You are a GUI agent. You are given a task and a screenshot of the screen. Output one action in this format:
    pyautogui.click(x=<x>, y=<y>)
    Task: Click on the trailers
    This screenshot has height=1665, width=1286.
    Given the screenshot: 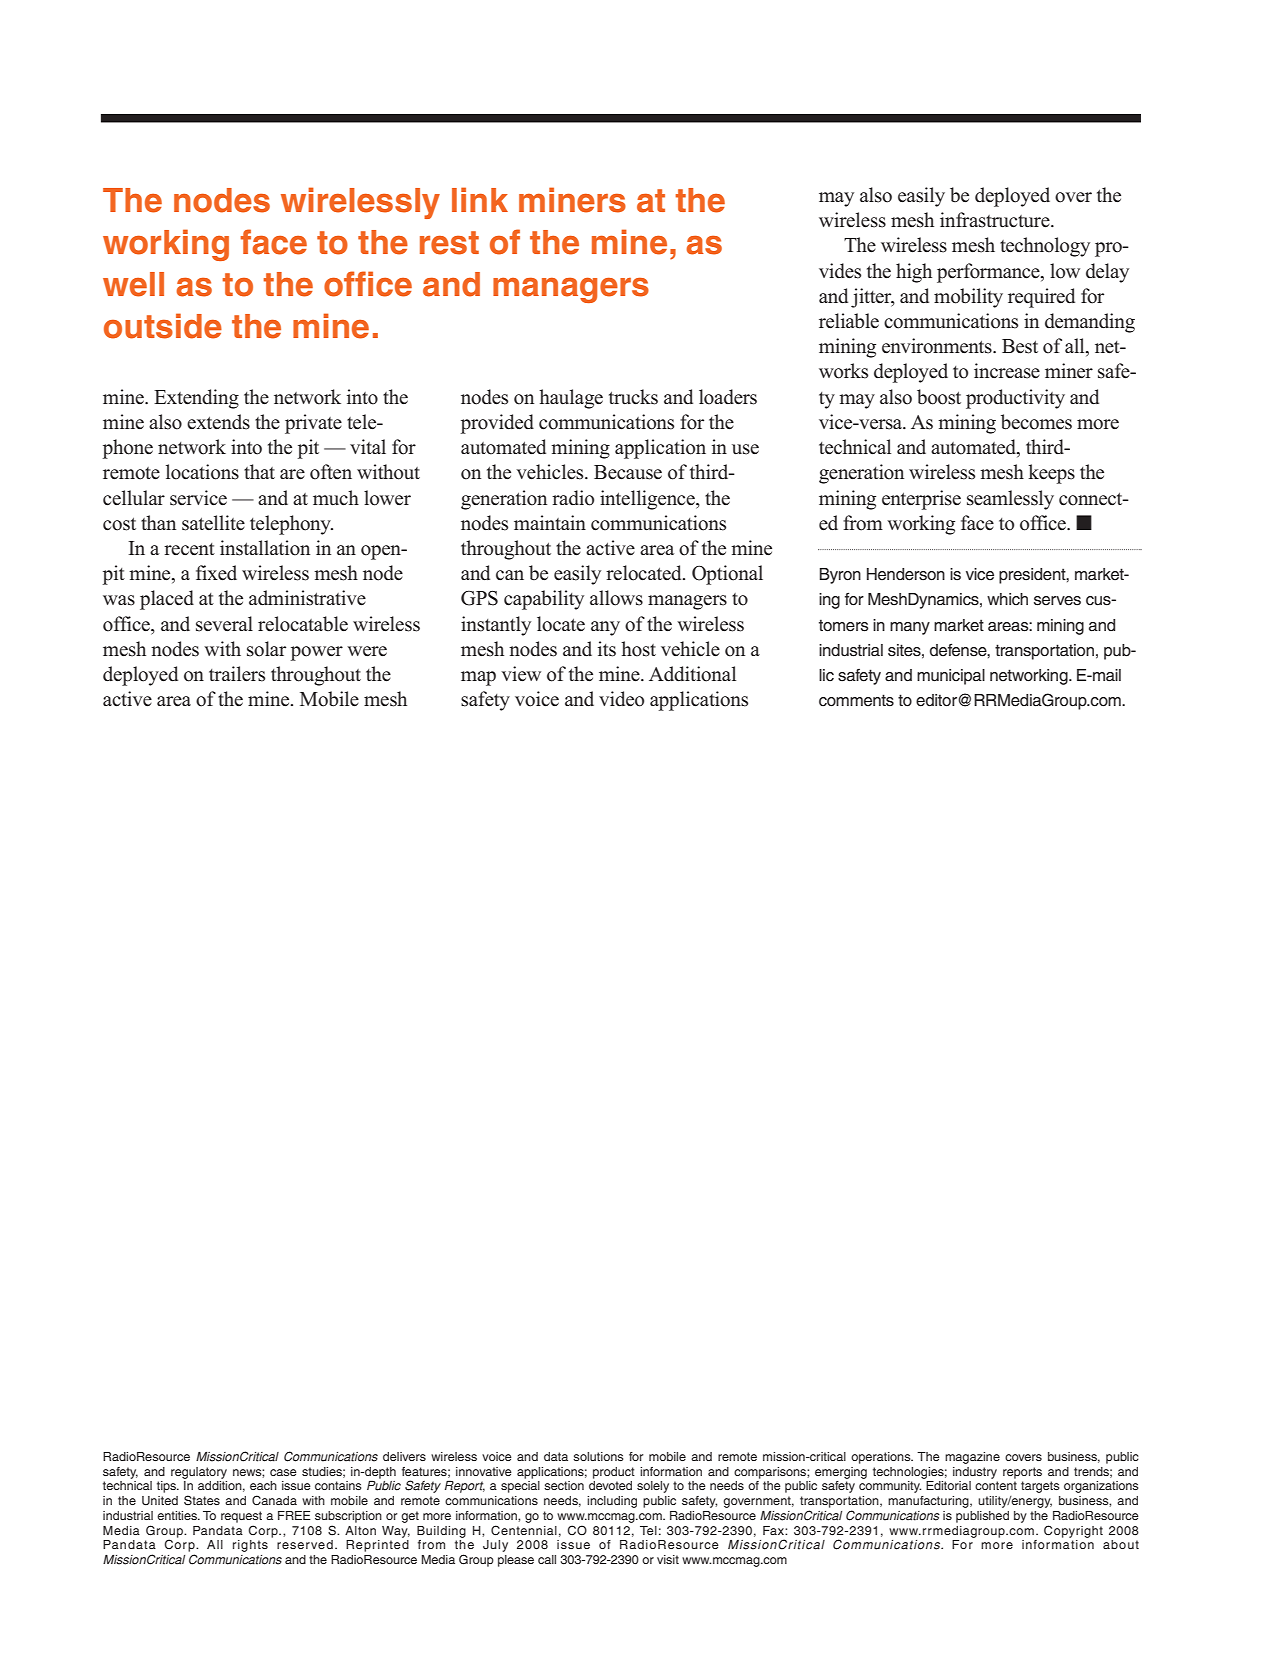 What is the action you would take?
    pyautogui.click(x=237, y=674)
